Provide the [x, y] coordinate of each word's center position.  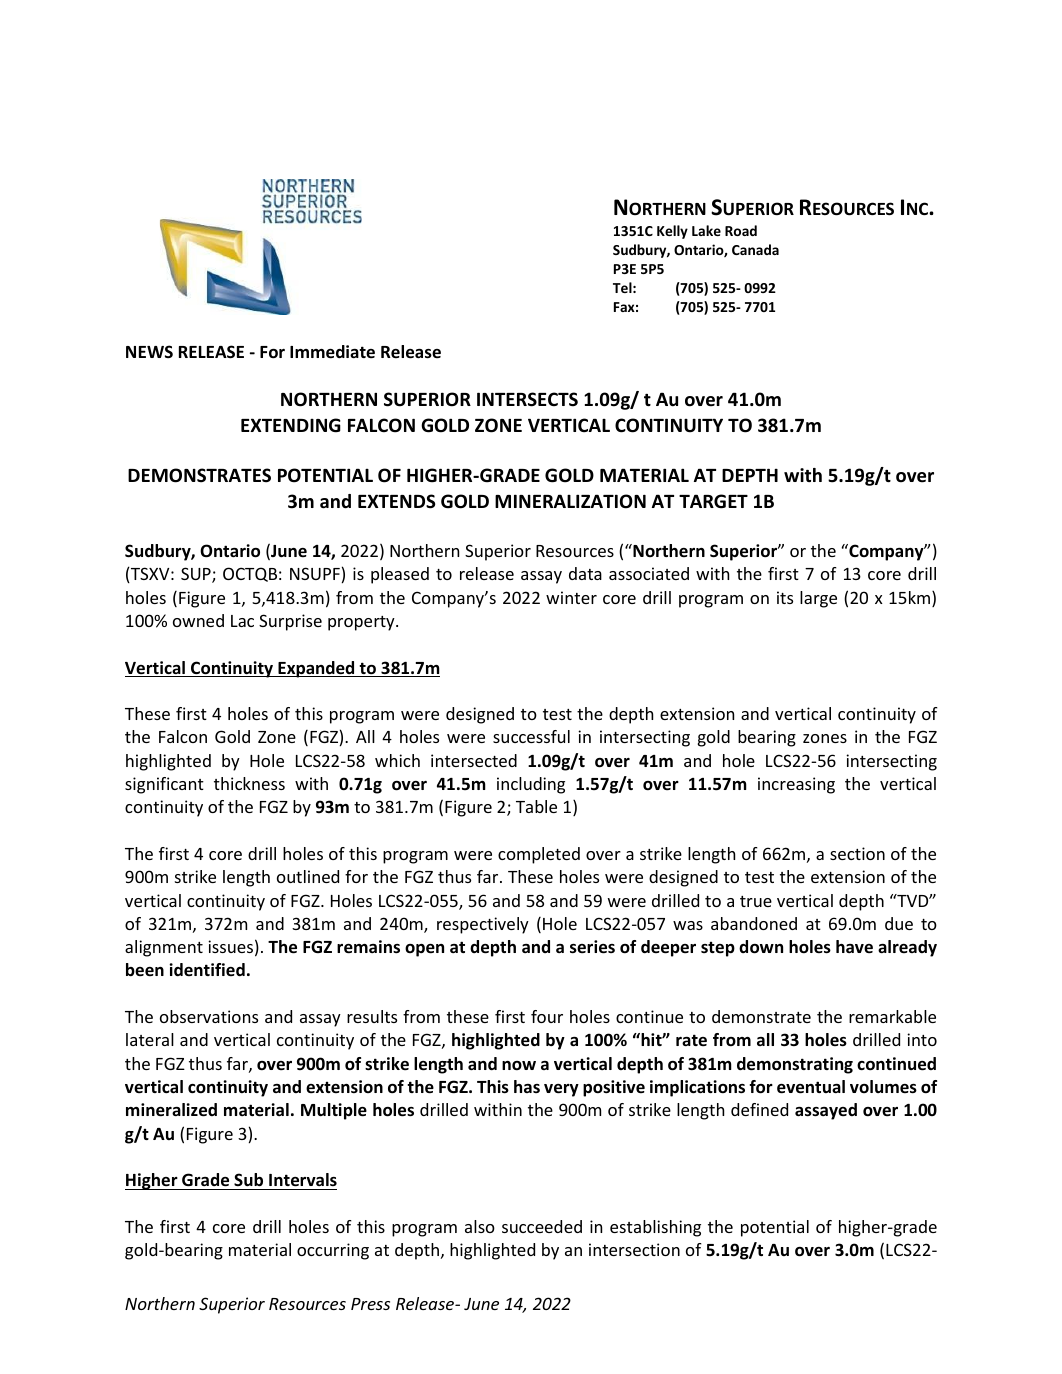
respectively [483, 925]
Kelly [672, 232]
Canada [755, 249]
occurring [333, 1251]
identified [207, 970]
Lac [242, 621]
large [818, 599]
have [854, 947]
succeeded [542, 1226]
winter [571, 597]
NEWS [149, 351]
